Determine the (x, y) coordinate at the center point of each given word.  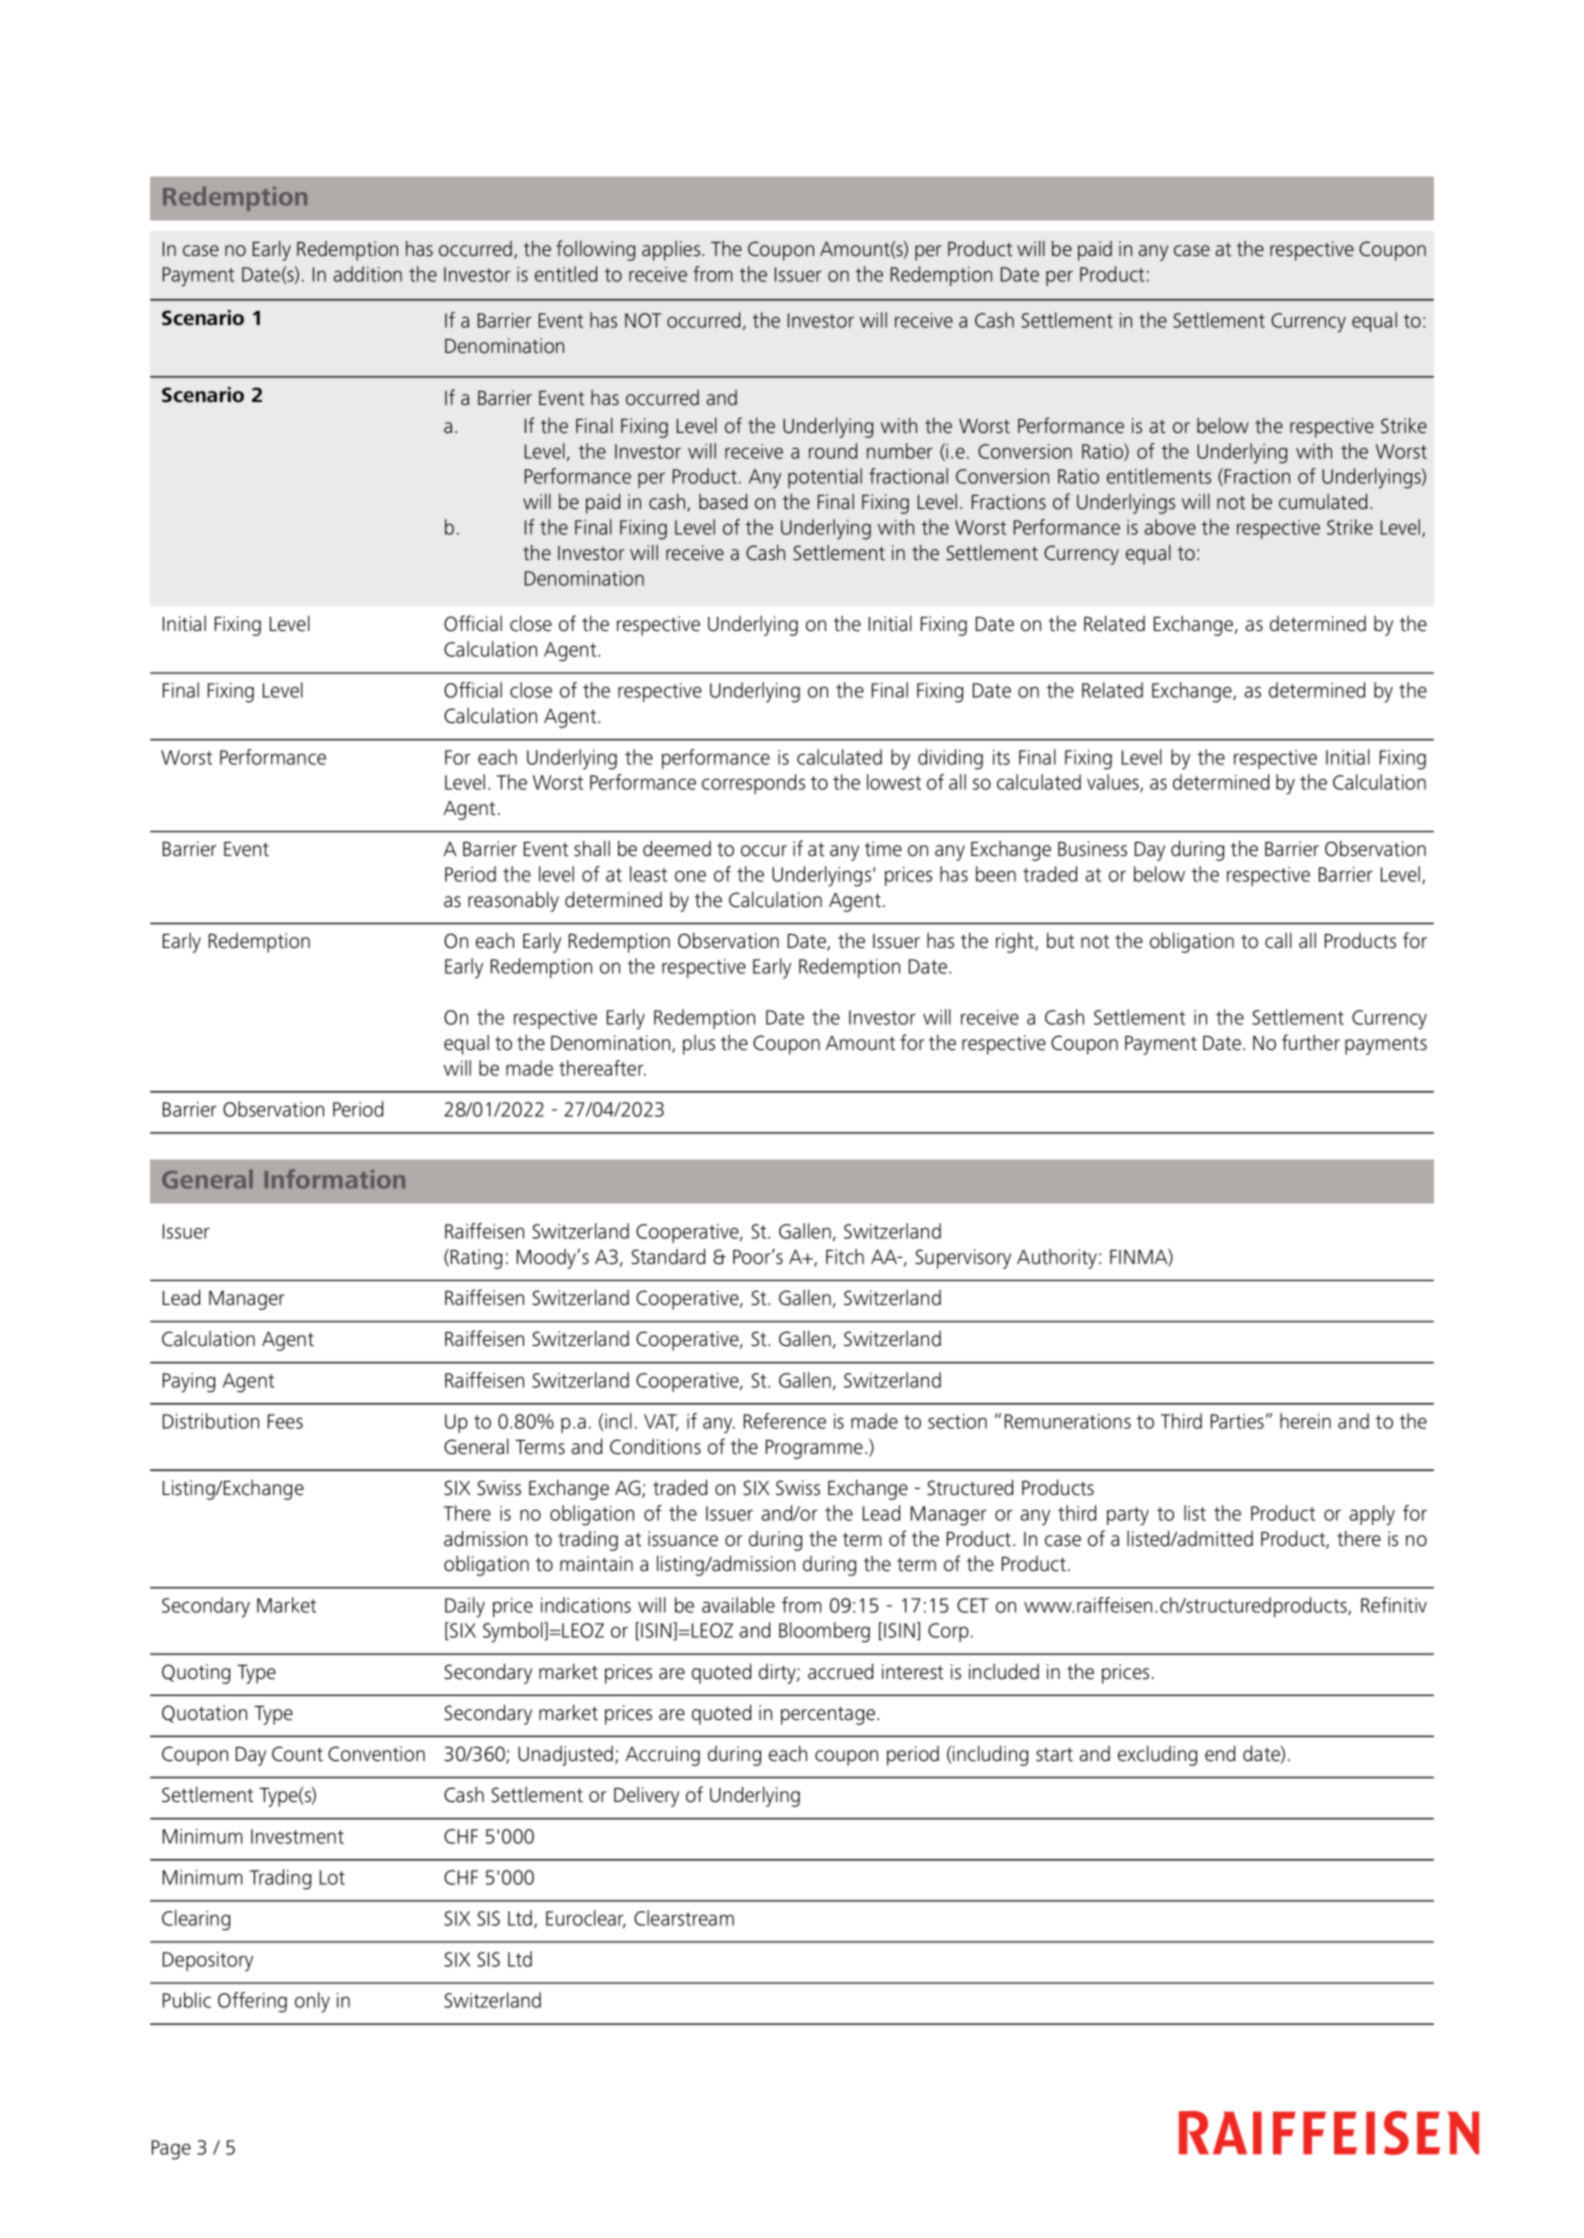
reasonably (513, 901)
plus (699, 1044)
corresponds (753, 784)
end (1220, 1753)
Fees (285, 1421)
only (312, 2002)
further (1311, 1042)
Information (334, 1179)
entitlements (1159, 476)
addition (367, 274)
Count (297, 1754)
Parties (1237, 1421)
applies (672, 250)
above (1170, 527)
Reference (785, 1421)
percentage (829, 1716)
